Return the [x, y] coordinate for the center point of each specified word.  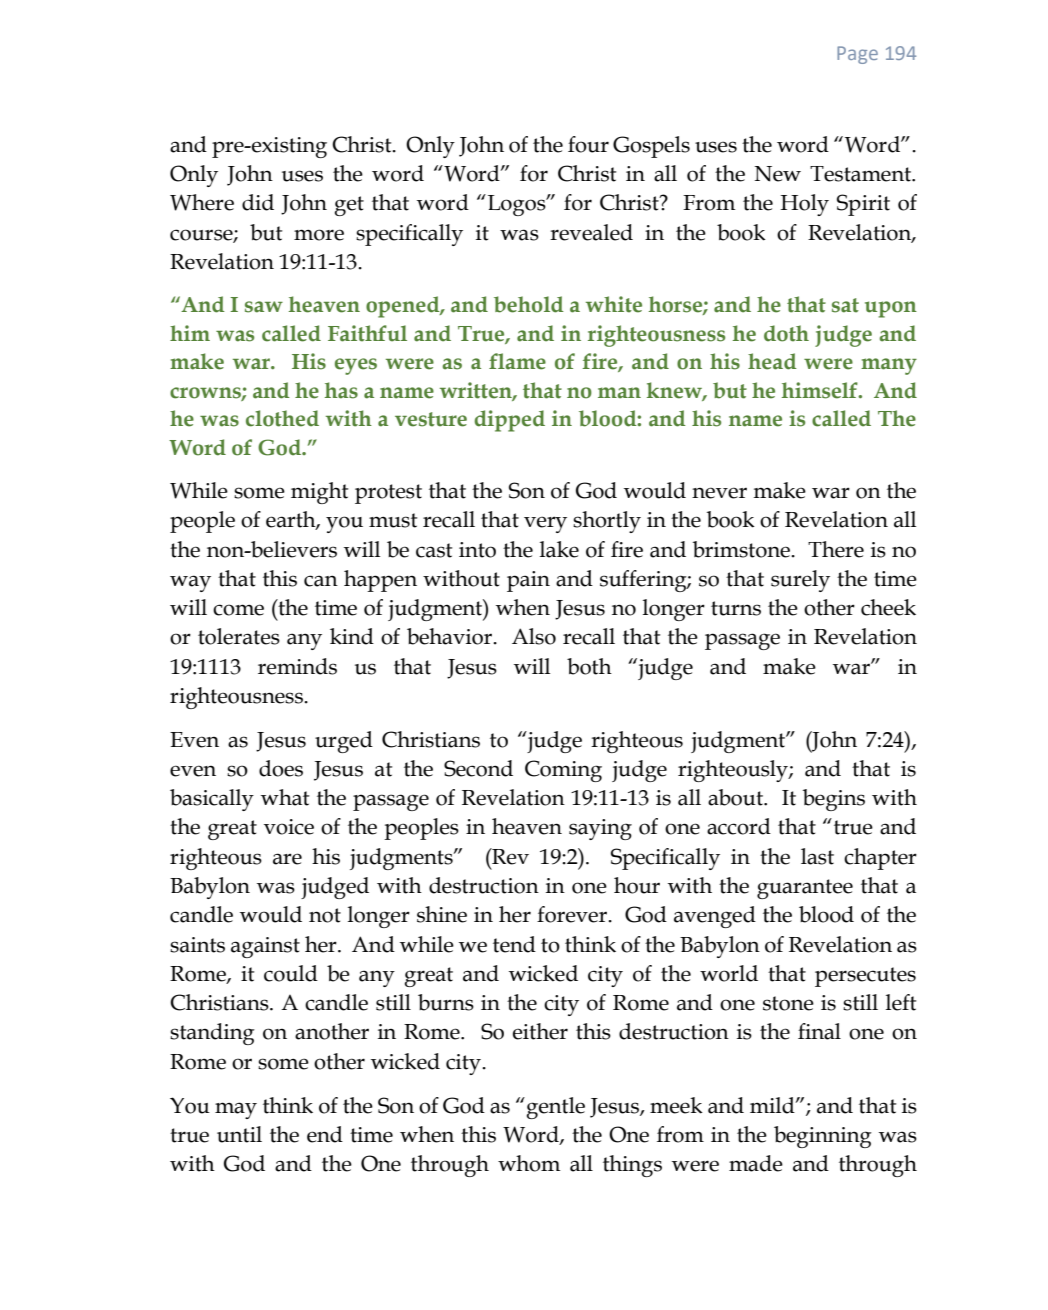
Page [857, 55]
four [588, 144]
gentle [556, 1108]
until [239, 1134]
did [258, 202]
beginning [823, 1137]
